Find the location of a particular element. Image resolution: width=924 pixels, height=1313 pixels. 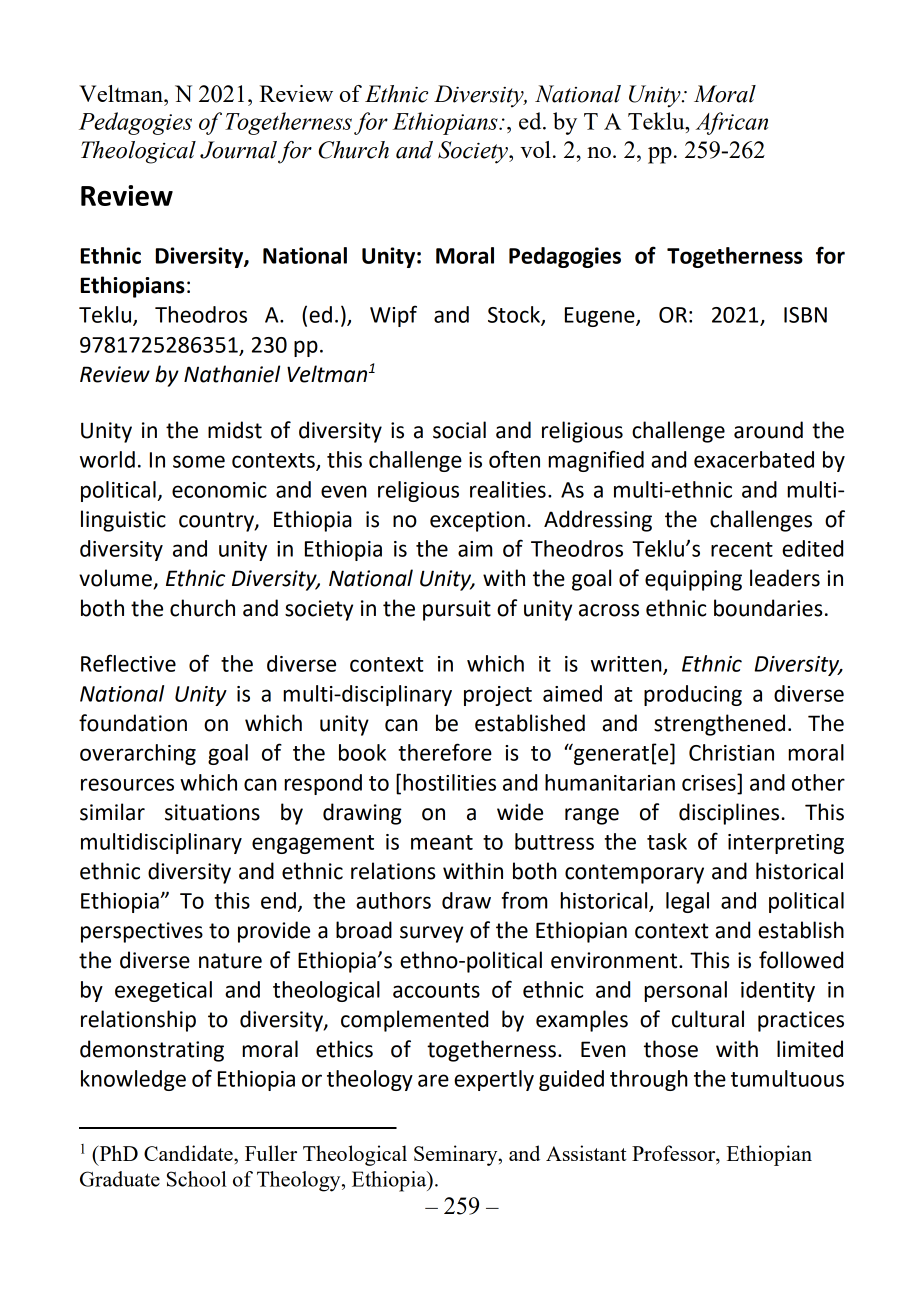

Candidate is located at coordinates (189, 1153).
